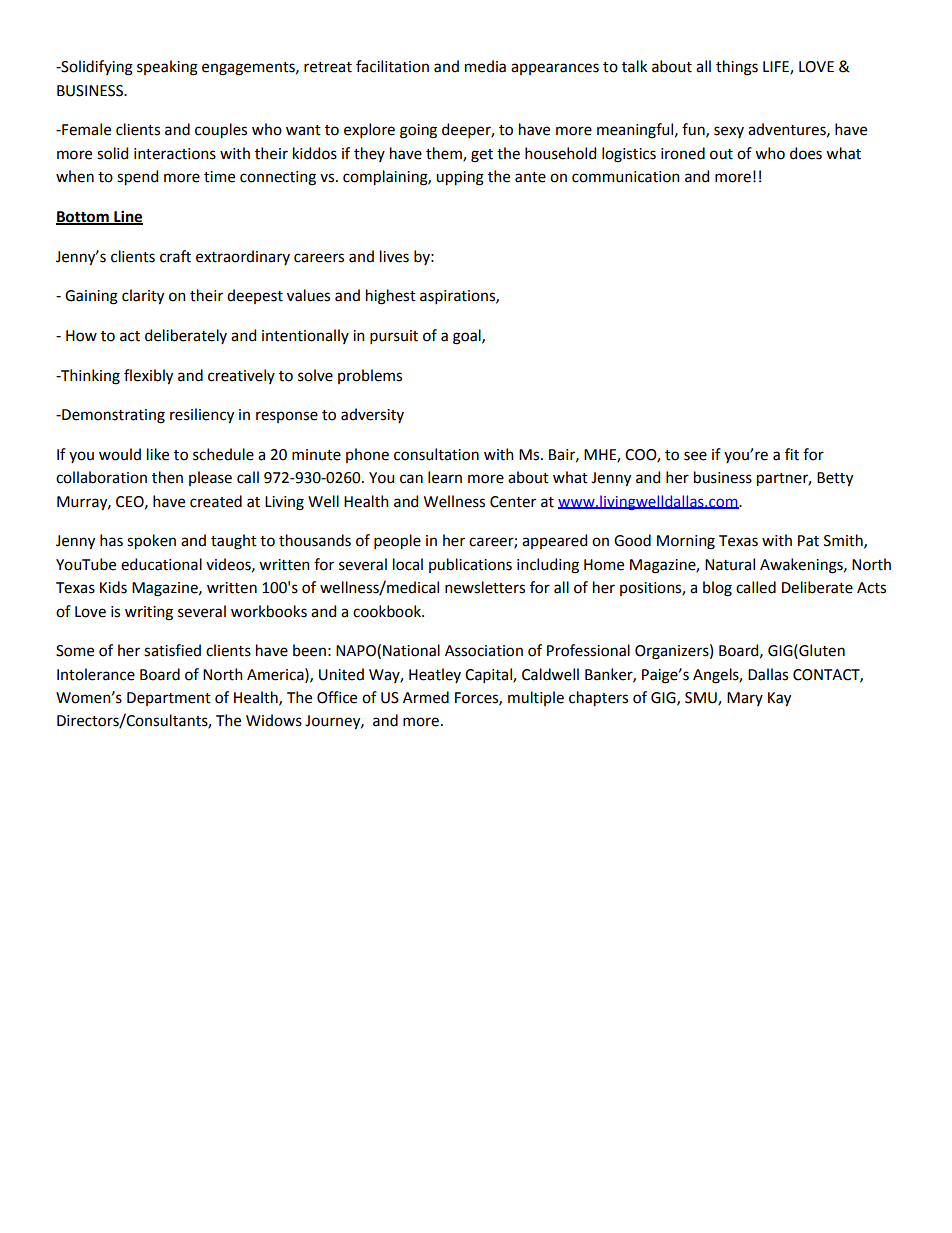  What do you see at coordinates (806, 153) in the screenshot?
I see `does` at bounding box center [806, 153].
